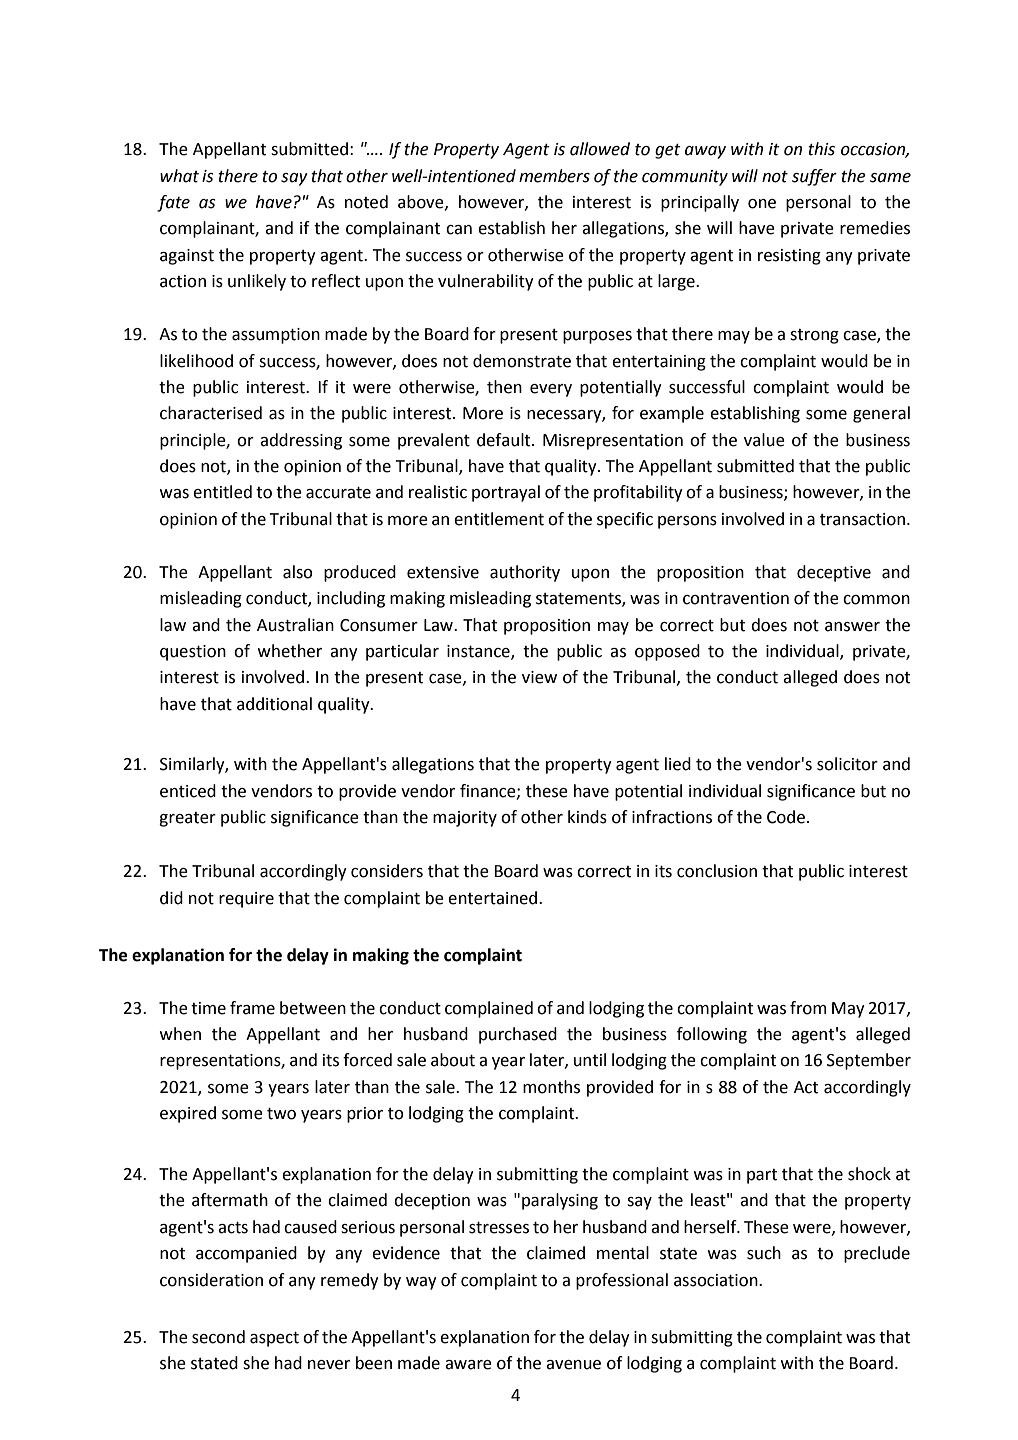 This page has width=1018, height=1440. Describe the element at coordinates (554, 176) in the page. I see `members` at that location.
